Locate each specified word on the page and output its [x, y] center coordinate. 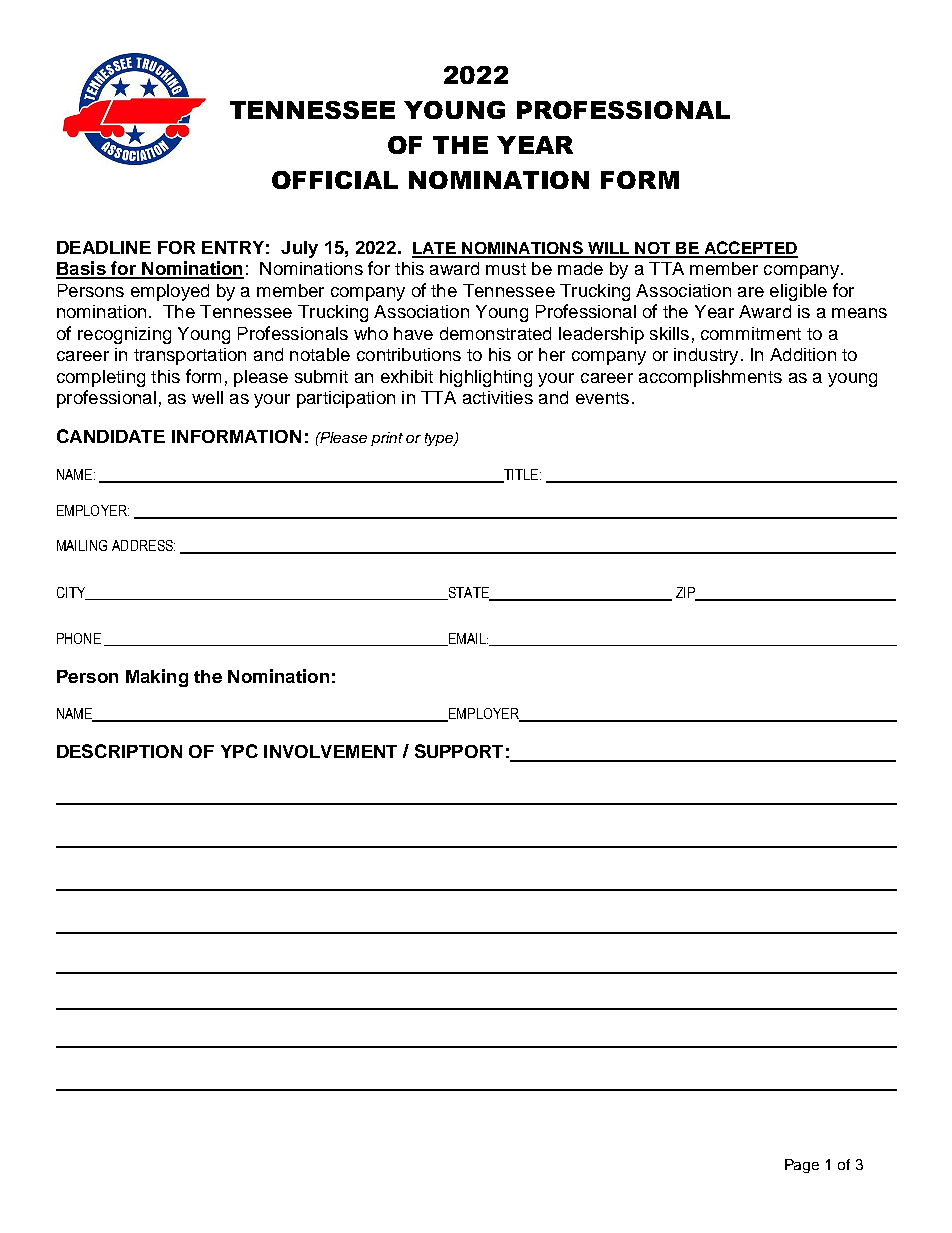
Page [802, 1166]
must [506, 269]
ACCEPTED [749, 249]
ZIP [686, 593]
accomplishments [710, 378]
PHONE [79, 638]
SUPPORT [459, 751]
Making [157, 678]
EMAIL [467, 639]
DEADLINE [104, 247]
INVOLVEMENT [330, 751]
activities [498, 397]
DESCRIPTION [119, 751]
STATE [468, 593]
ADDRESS [143, 545]
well [207, 397]
